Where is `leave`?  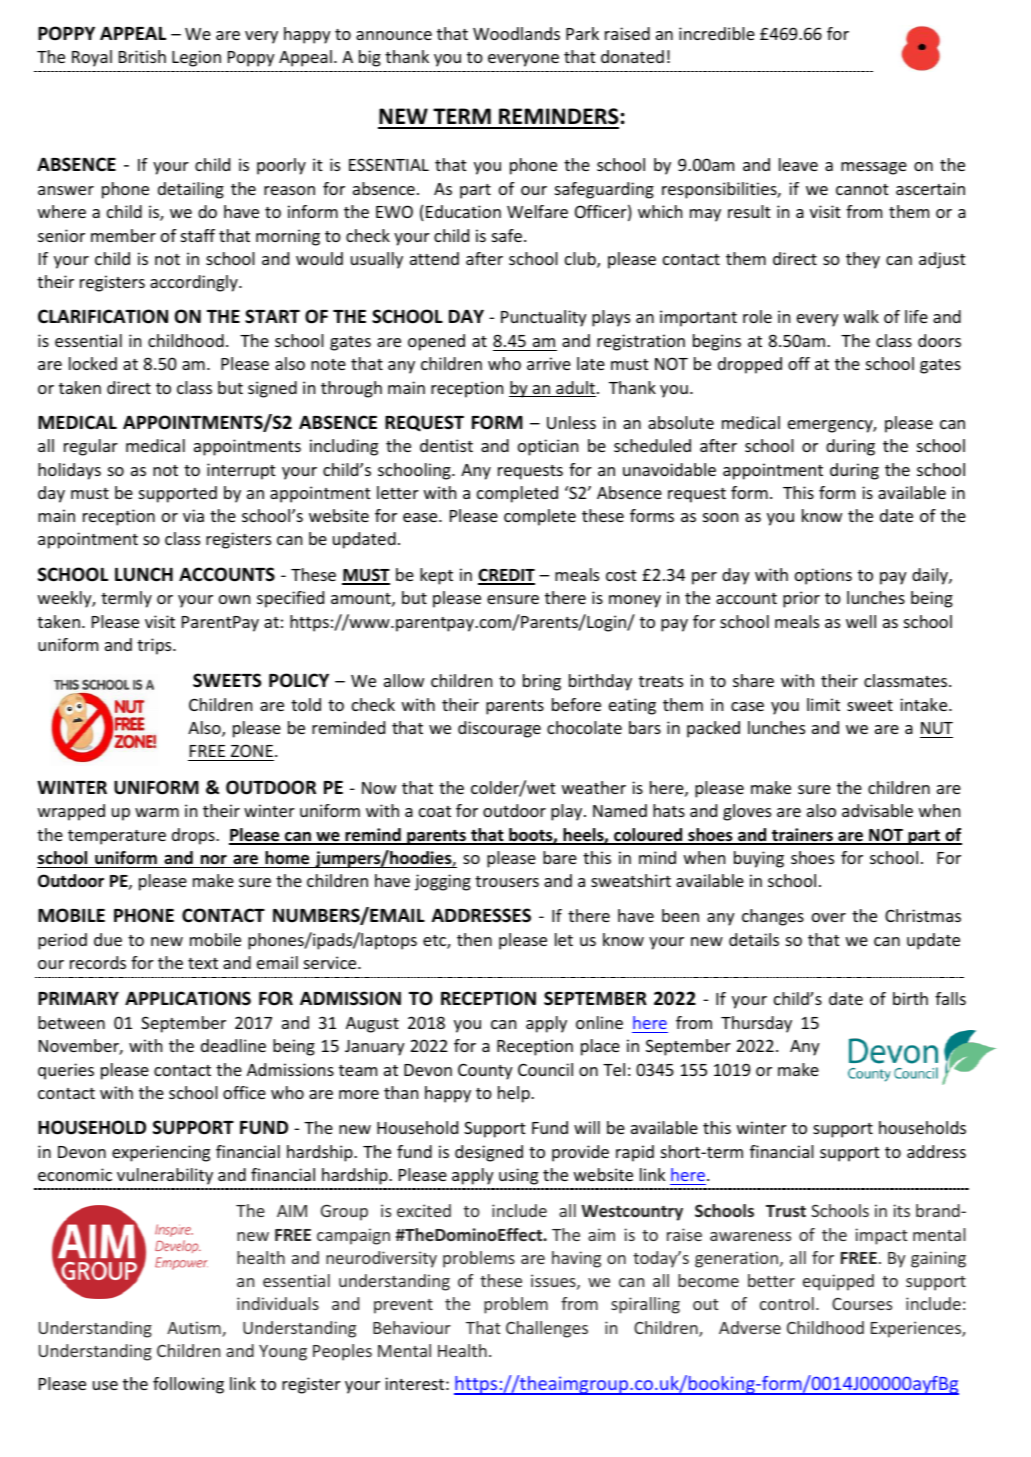 leave is located at coordinates (798, 164).
